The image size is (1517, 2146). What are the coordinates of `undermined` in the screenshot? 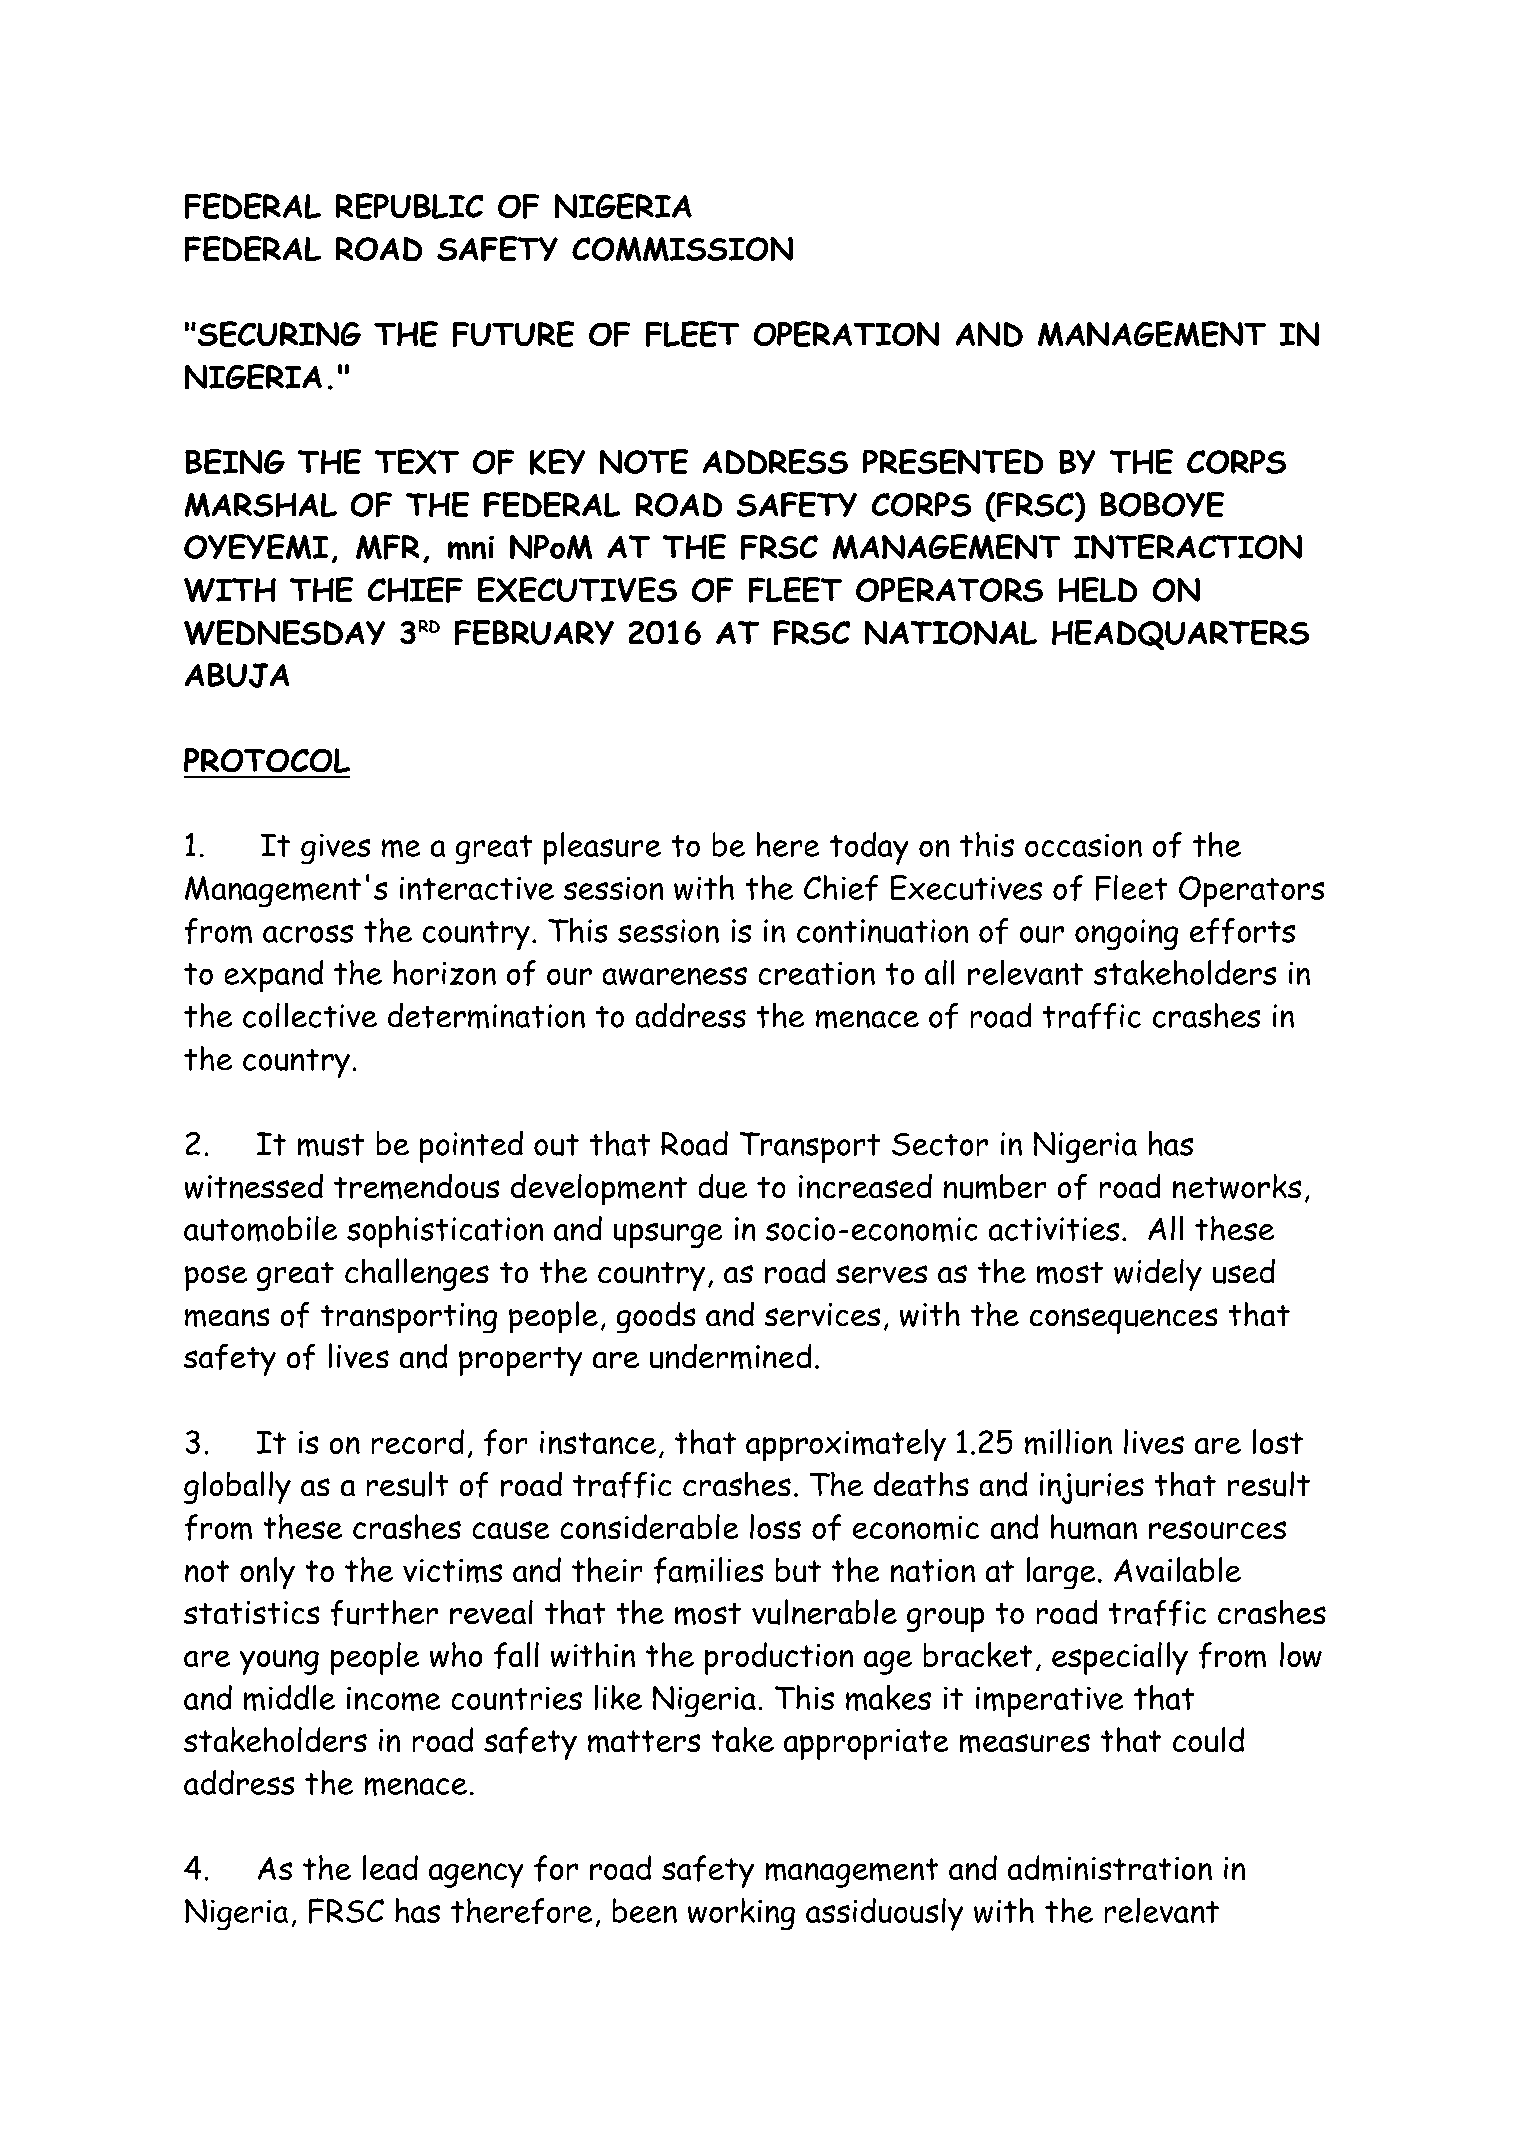 It's located at (730, 1356).
